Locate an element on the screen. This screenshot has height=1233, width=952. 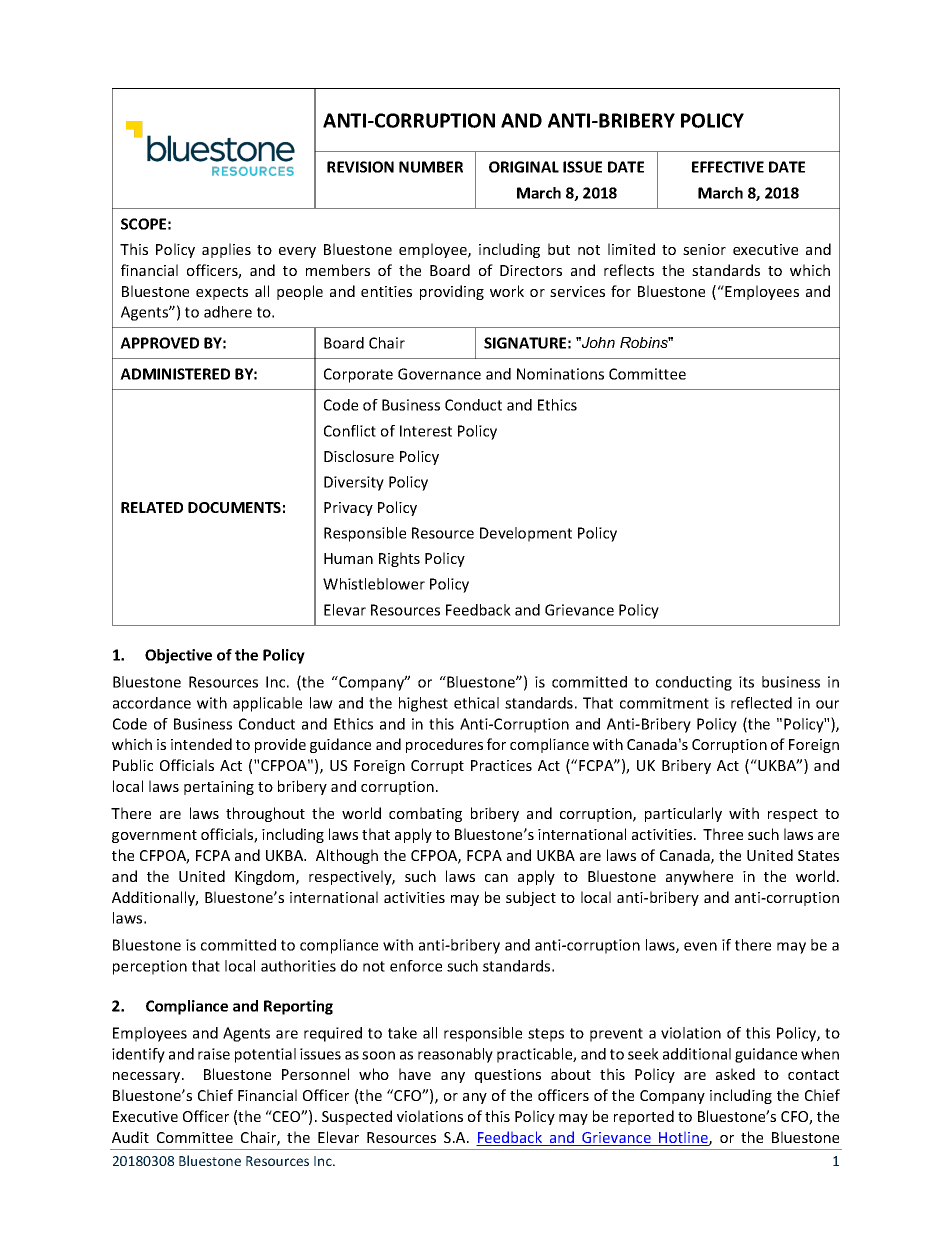
questions is located at coordinates (508, 1076).
